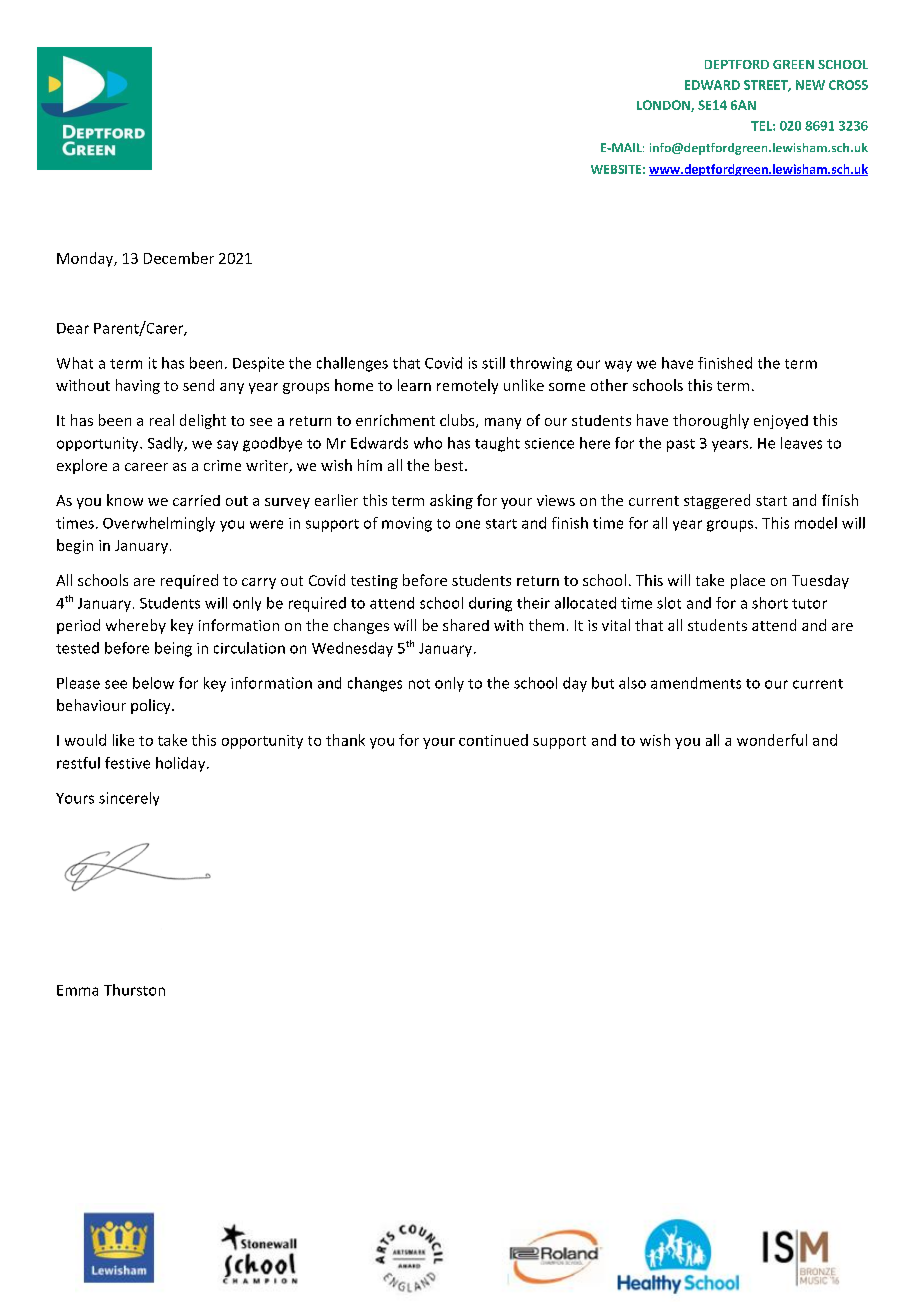  Describe the element at coordinates (419, 684) in the document. I see `not` at that location.
